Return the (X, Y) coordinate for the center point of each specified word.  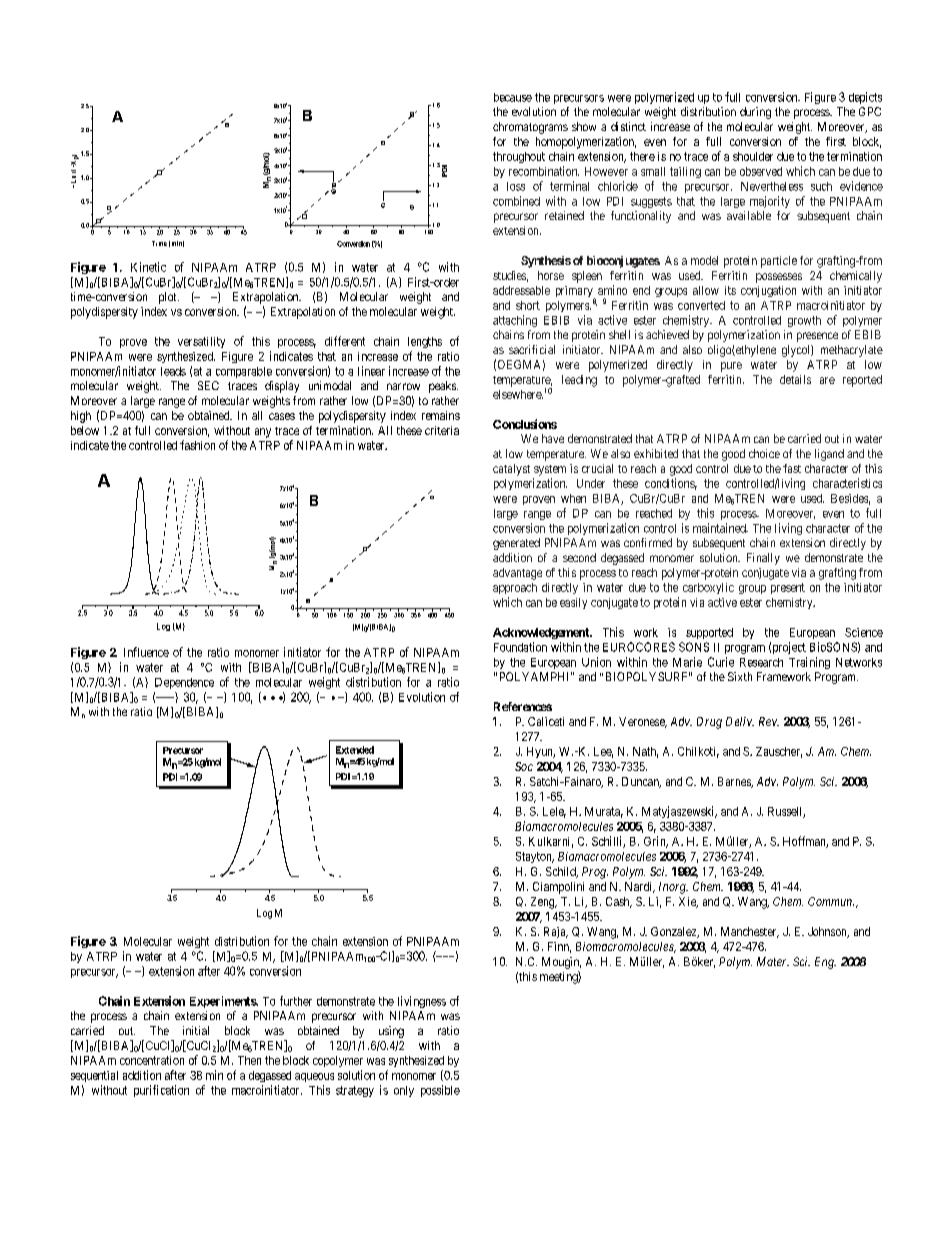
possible (440, 1091)
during (755, 113)
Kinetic (148, 267)
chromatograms (530, 128)
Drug (709, 723)
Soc (524, 766)
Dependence (184, 683)
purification (161, 1091)
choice (764, 453)
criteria (442, 430)
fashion (197, 445)
